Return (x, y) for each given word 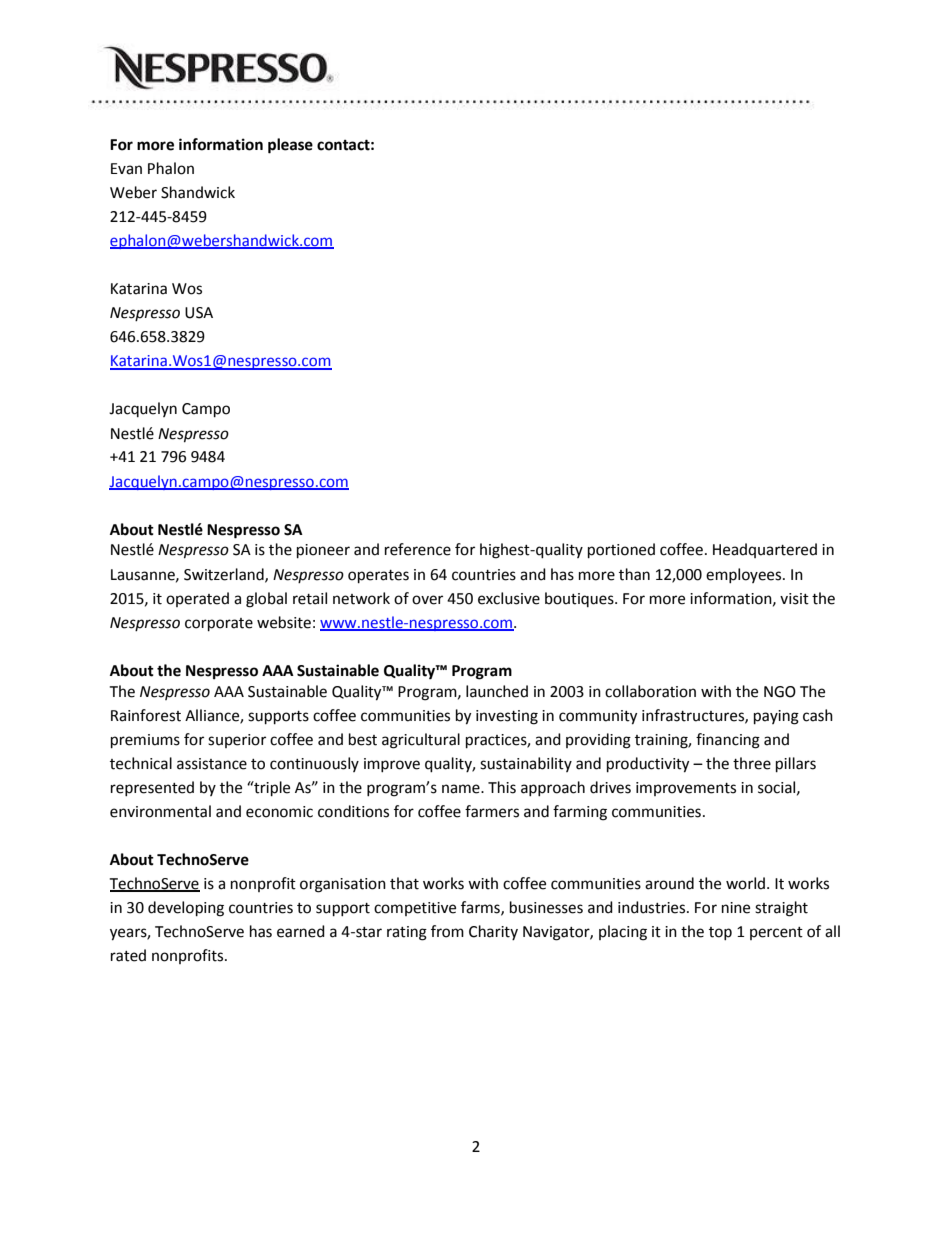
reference (418, 549)
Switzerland (225, 575)
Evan (126, 169)
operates (378, 577)
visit (794, 599)
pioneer (323, 551)
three (752, 763)
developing (186, 909)
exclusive (509, 598)
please (290, 146)
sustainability (526, 764)
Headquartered (765, 550)
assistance (212, 764)
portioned (621, 551)
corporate (219, 625)
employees (745, 575)
